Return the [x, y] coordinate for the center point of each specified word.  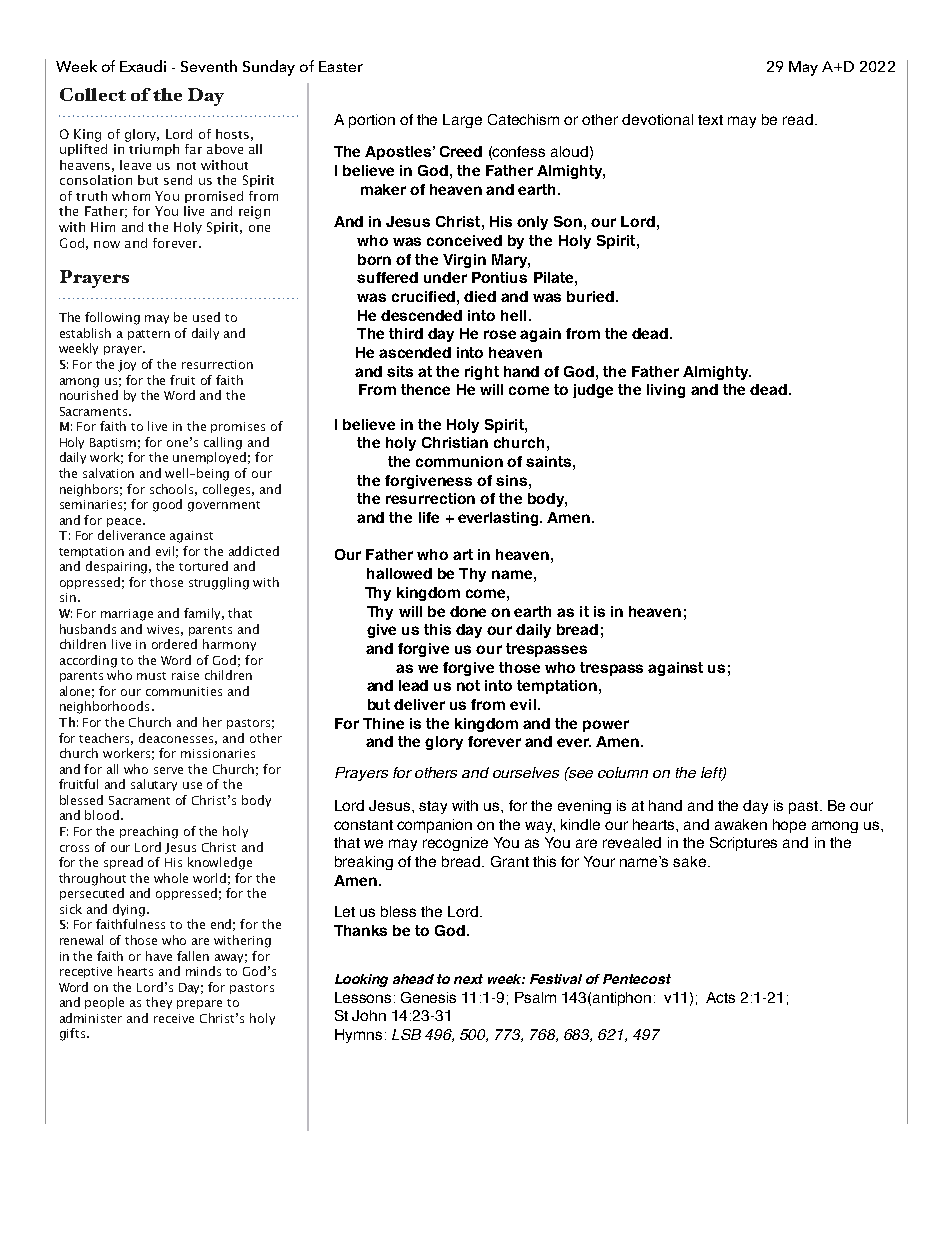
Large [462, 121]
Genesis [428, 997]
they [159, 1003]
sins [511, 480]
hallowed [399, 573]
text [710, 120]
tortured [203, 566]
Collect [93, 94]
